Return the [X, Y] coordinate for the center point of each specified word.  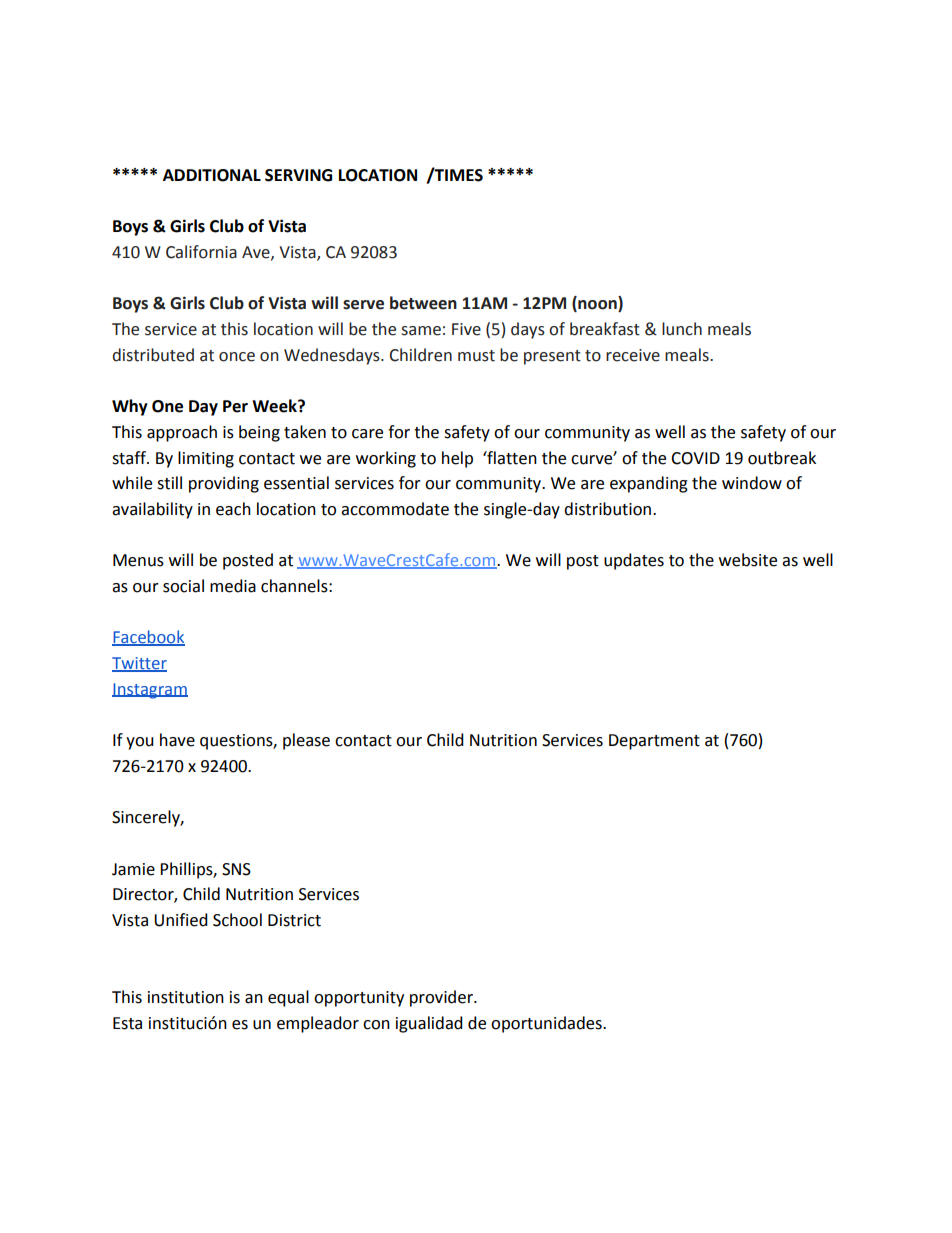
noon [597, 306]
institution [186, 997]
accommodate [395, 509]
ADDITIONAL [212, 175]
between [423, 303]
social [183, 586]
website [748, 560]
